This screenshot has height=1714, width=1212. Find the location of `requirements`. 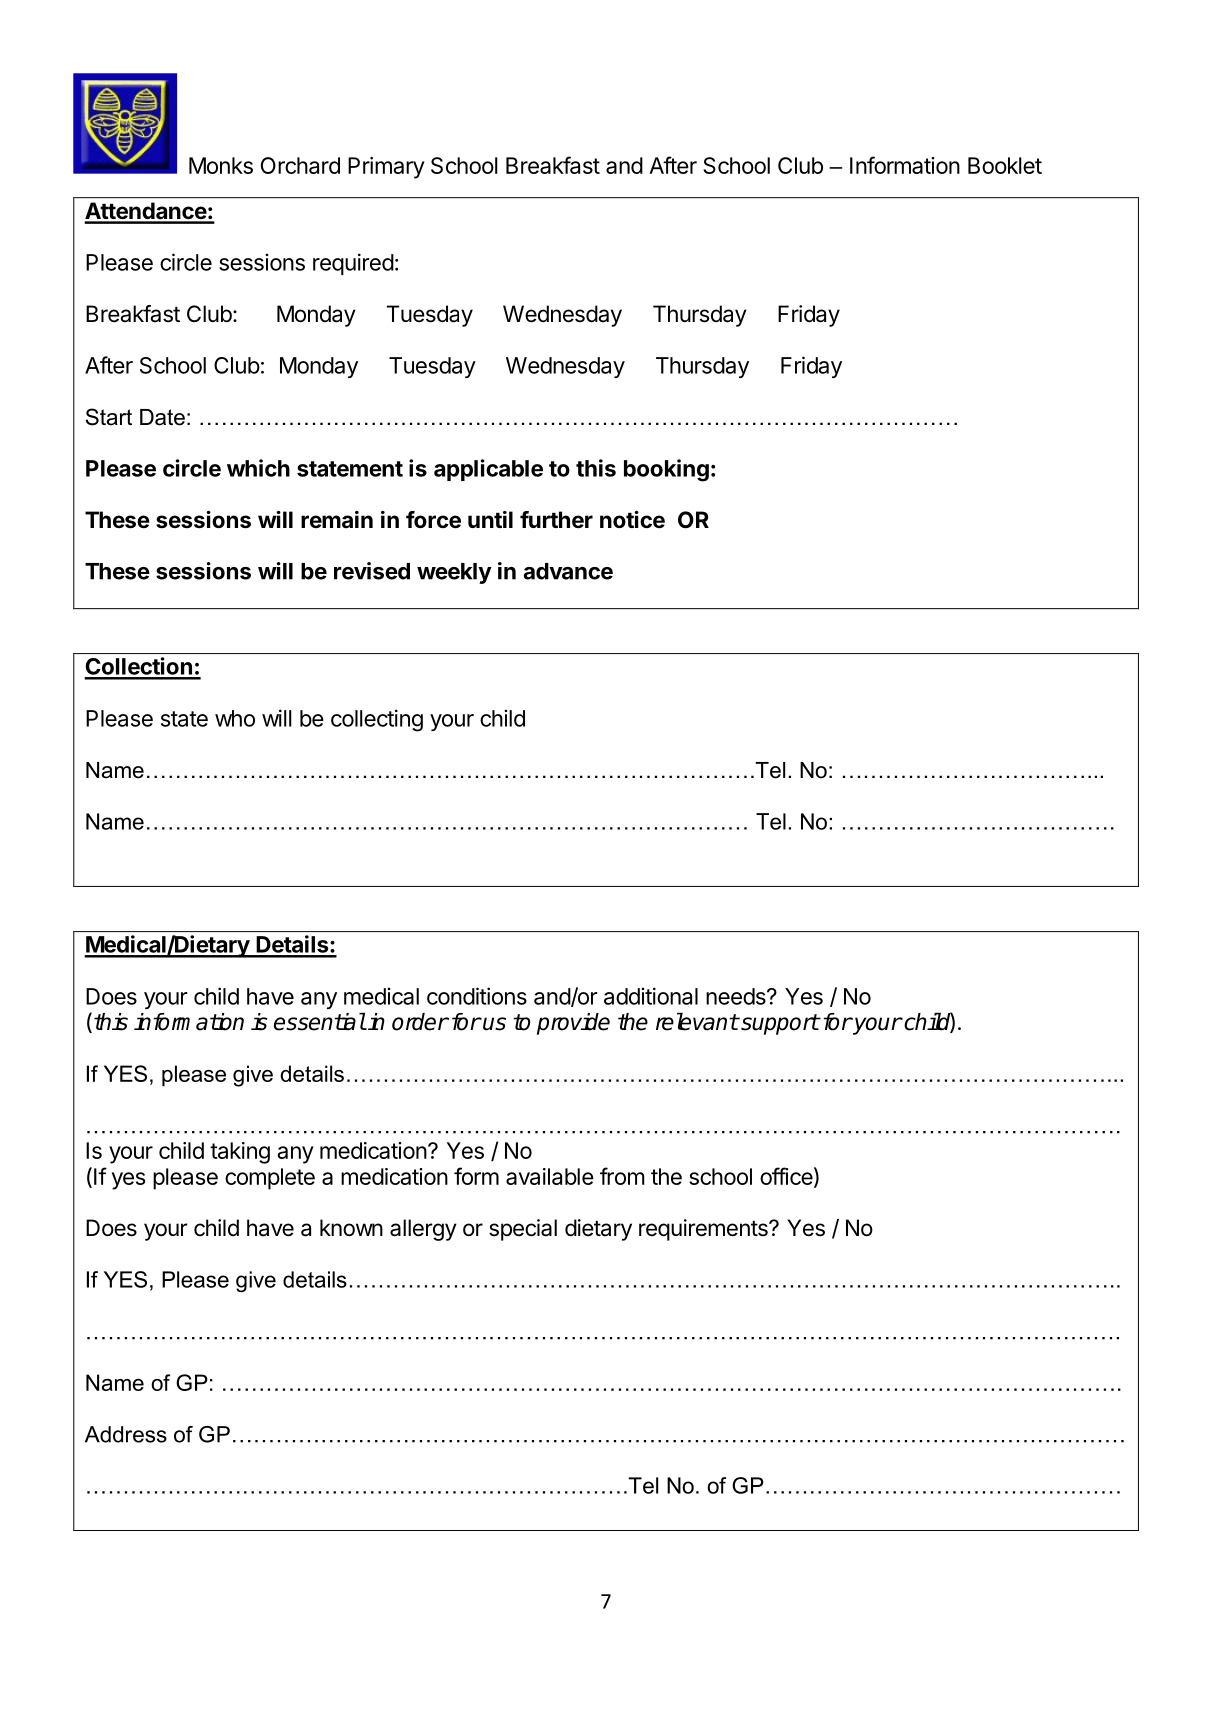

requirements is located at coordinates (704, 1230).
